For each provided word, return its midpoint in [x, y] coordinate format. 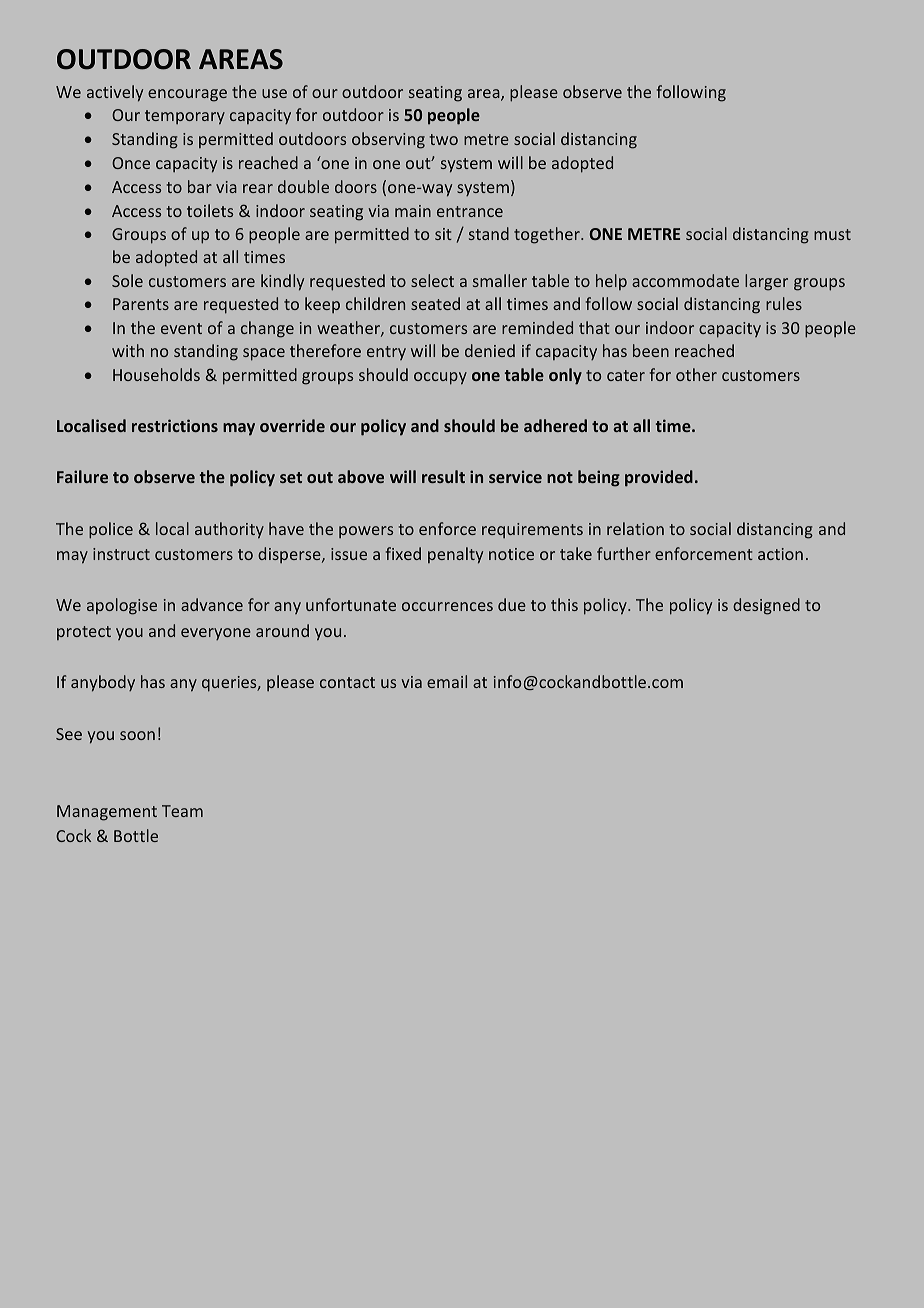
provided [659, 478]
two [443, 139]
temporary [185, 117]
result [443, 476]
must [832, 234]
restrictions [175, 425]
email [447, 681]
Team [182, 811]
